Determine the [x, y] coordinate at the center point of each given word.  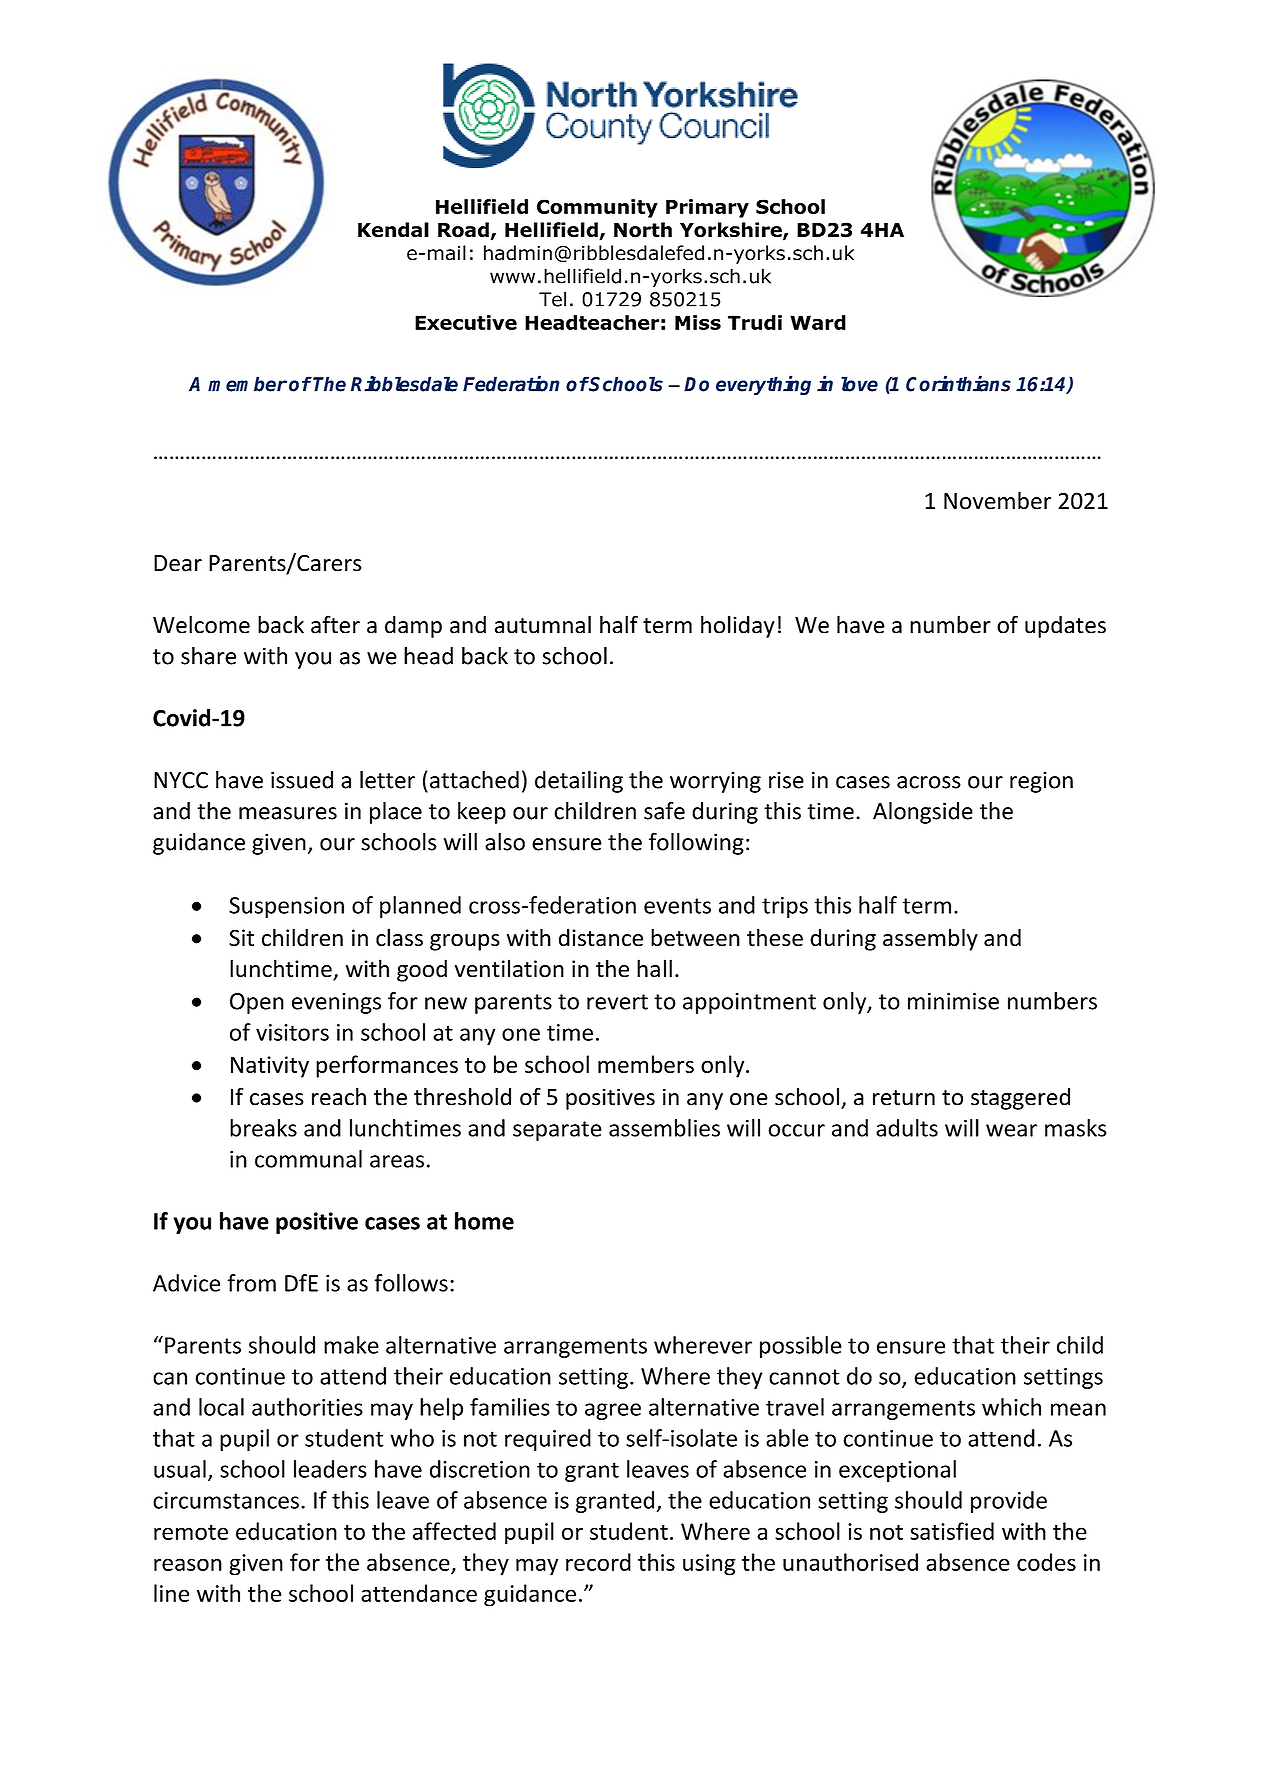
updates [1065, 627]
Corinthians [958, 383]
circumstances [226, 1500]
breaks [263, 1128]
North [643, 230]
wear [1011, 1130]
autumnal [543, 624]
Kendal [393, 230]
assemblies [664, 1128]
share [208, 656]
